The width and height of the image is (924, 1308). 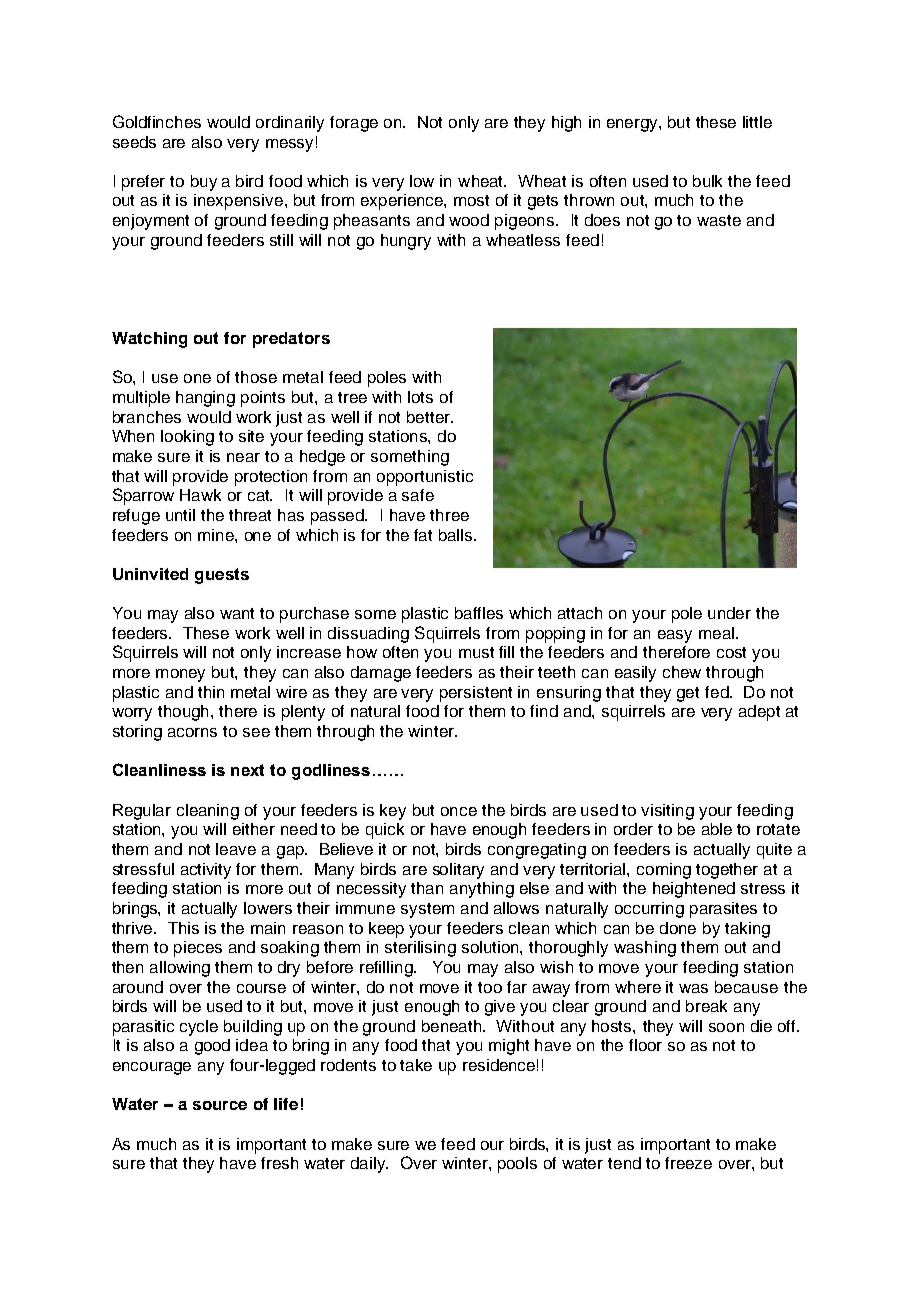 What do you see at coordinates (220, 1105) in the image?
I see `source` at bounding box center [220, 1105].
